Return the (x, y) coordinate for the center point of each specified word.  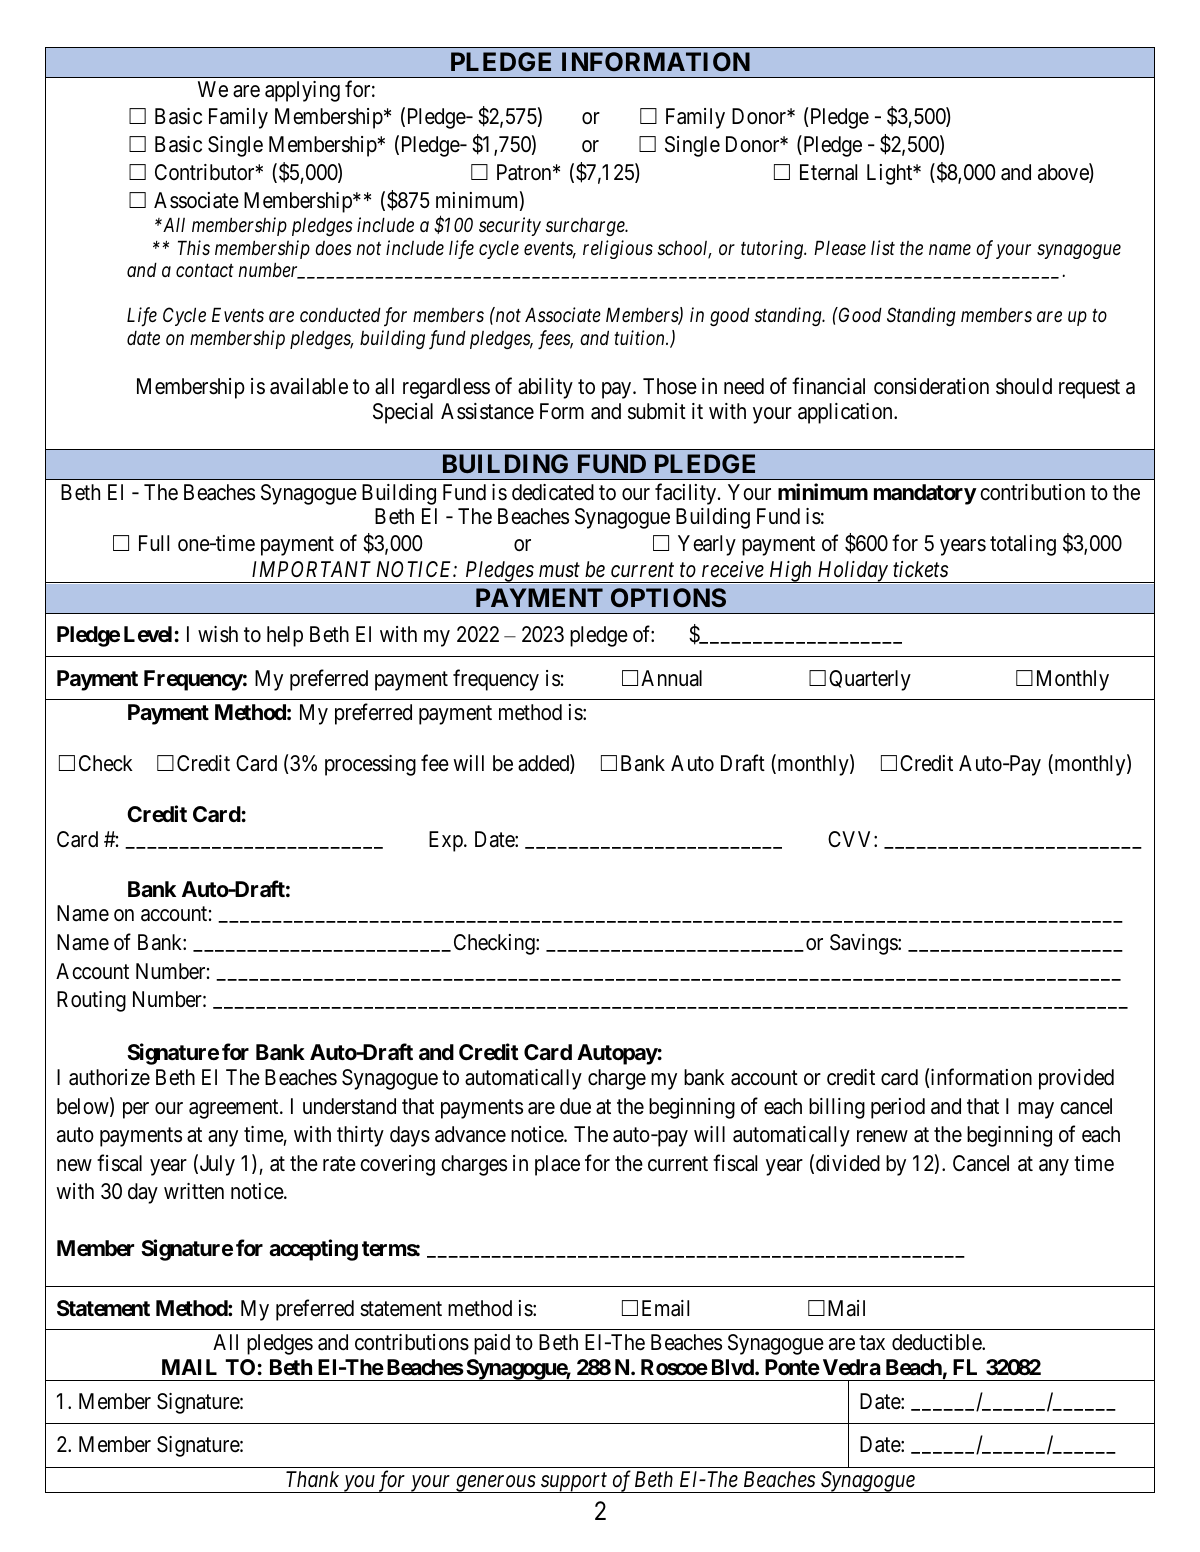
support (574, 1483)
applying (302, 91)
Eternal (828, 172)
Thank (312, 1479)
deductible (937, 1342)
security (510, 227)
